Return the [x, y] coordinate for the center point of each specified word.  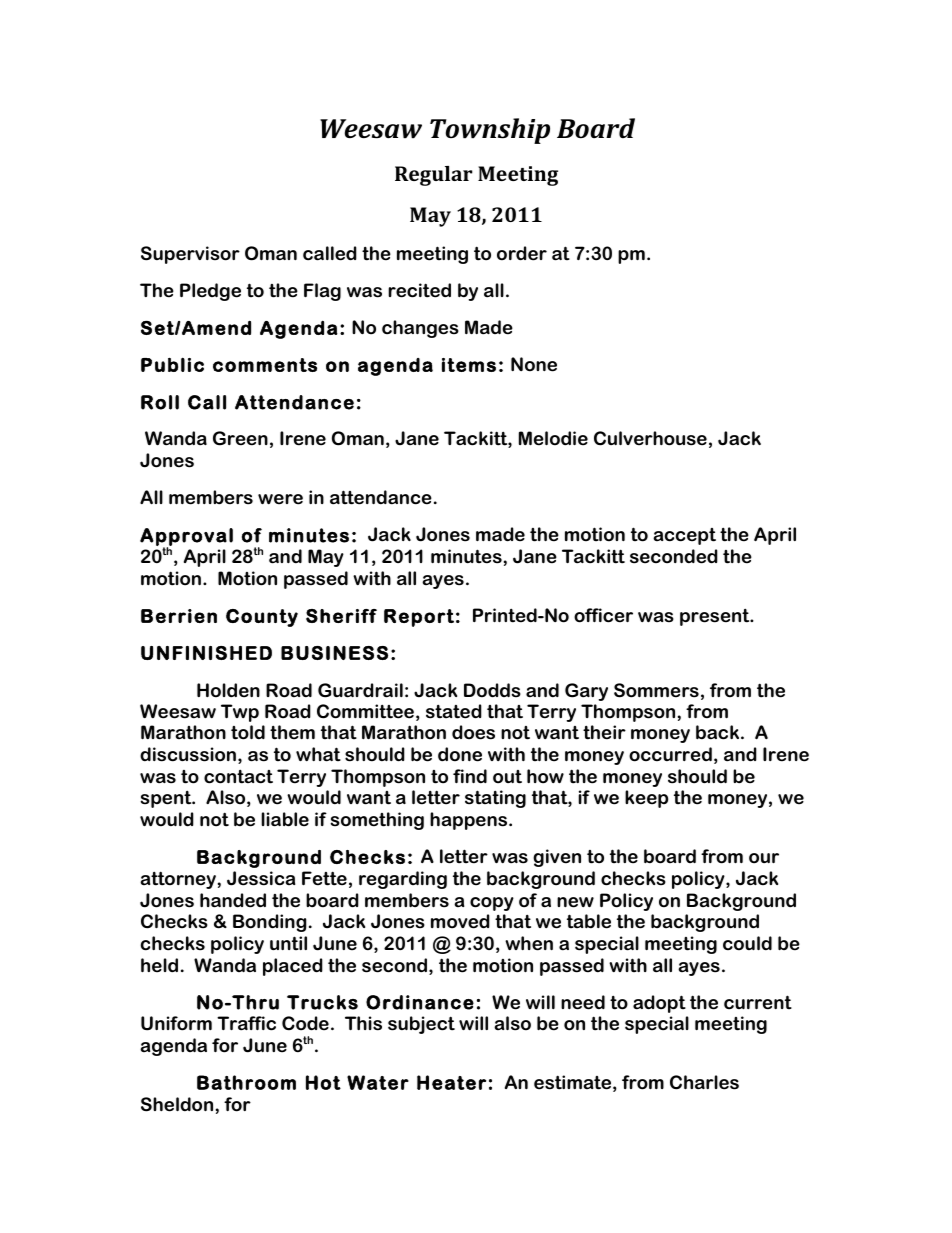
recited [419, 290]
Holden [228, 690]
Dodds [492, 690]
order [522, 253]
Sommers [656, 690]
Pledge [210, 292]
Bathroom [246, 1082]
